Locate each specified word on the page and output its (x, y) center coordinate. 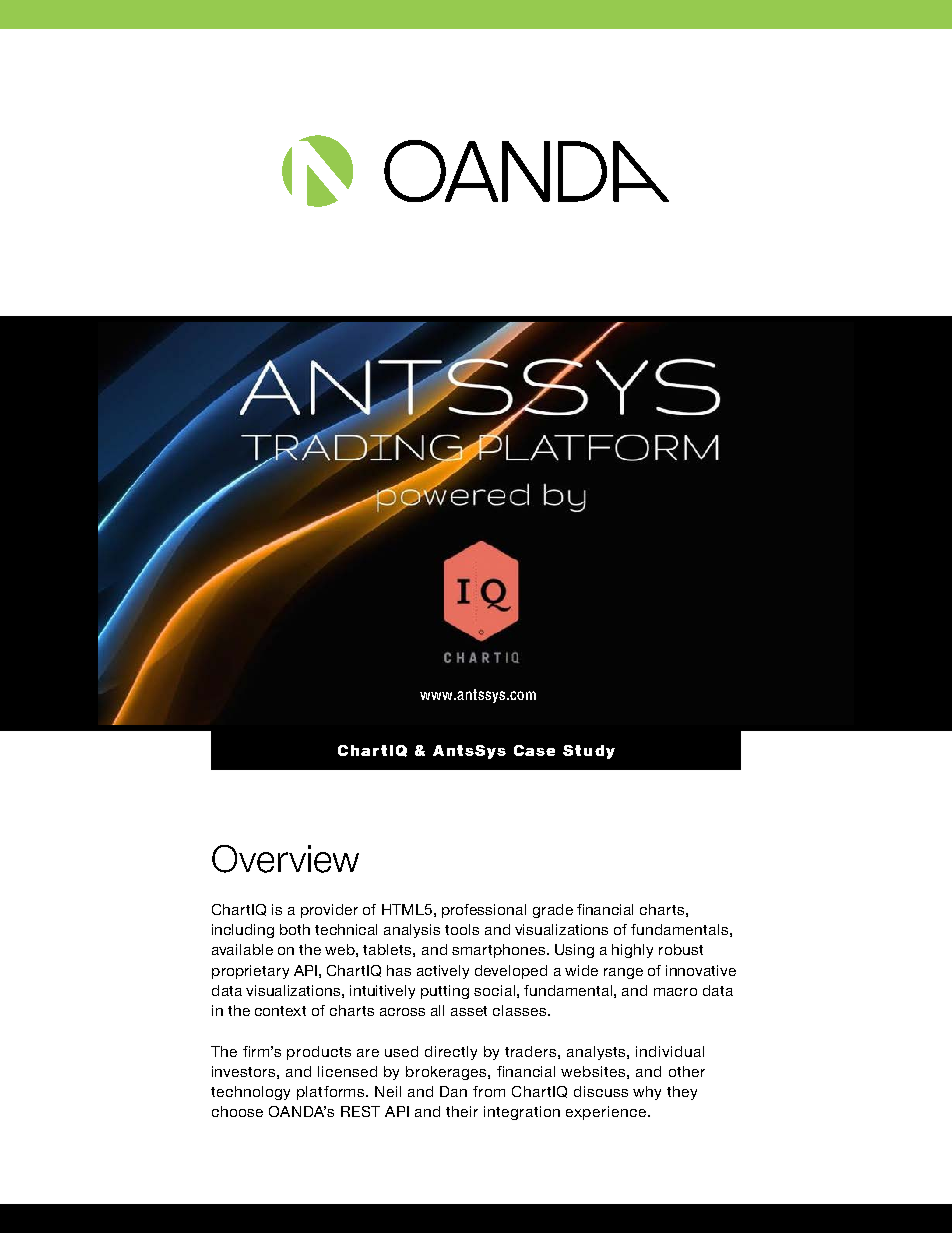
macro (675, 992)
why (647, 1093)
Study (589, 752)
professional (484, 911)
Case (534, 750)
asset (469, 1011)
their (462, 1111)
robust (681, 949)
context (280, 1011)
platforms (332, 1093)
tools (462, 929)
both (295, 929)
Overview (285, 859)
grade (553, 911)
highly (632, 951)
